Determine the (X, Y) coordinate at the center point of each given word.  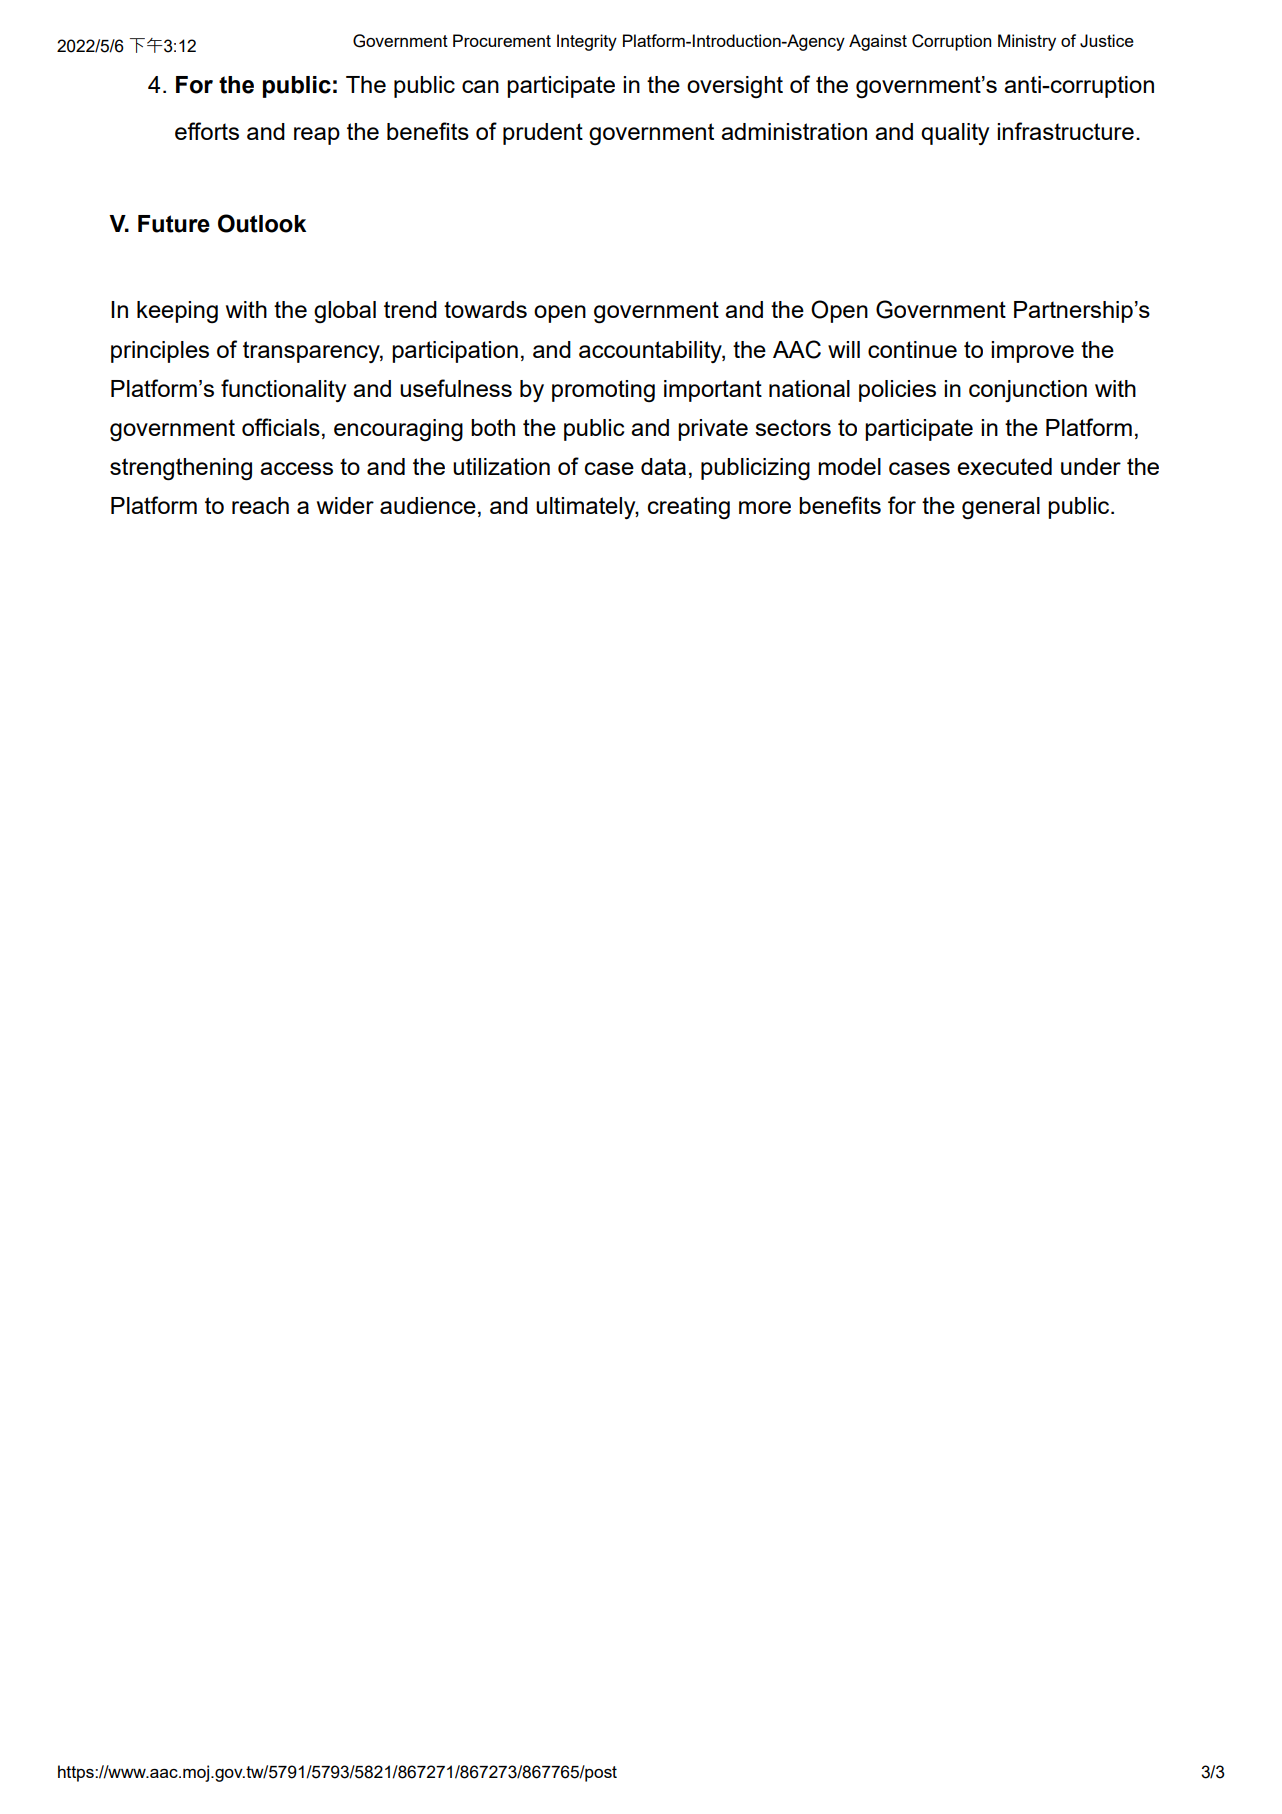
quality (955, 134)
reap (317, 136)
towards (485, 309)
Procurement (502, 40)
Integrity (587, 42)
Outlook (262, 223)
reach (260, 505)
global (345, 312)
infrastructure (1065, 131)
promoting (603, 391)
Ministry (1027, 42)
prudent (543, 134)
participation (455, 352)
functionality (283, 390)
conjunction (1028, 391)
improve (1032, 352)
